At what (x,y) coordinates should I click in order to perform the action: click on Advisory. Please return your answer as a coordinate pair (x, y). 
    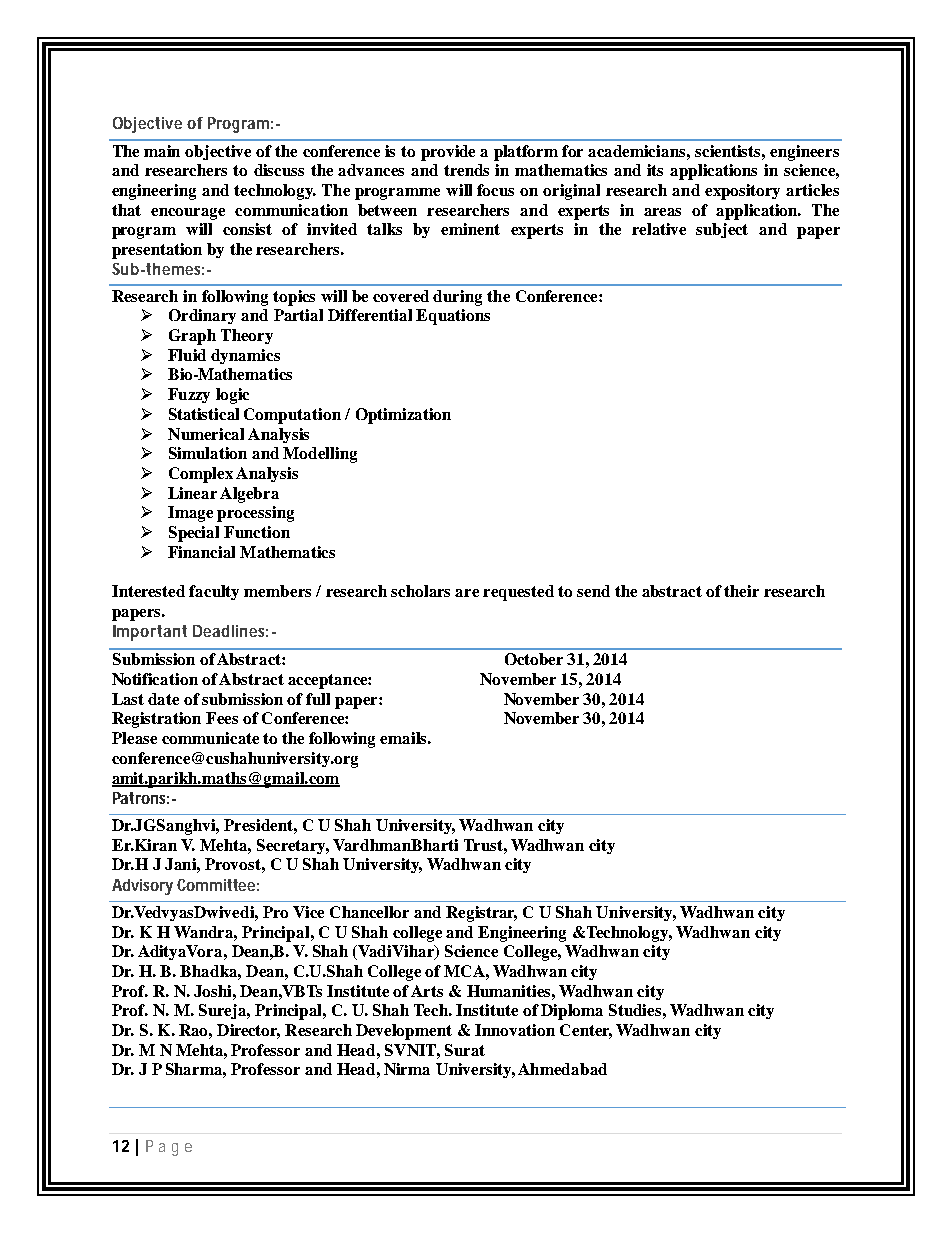
    Looking at the image, I should click on (142, 887).
